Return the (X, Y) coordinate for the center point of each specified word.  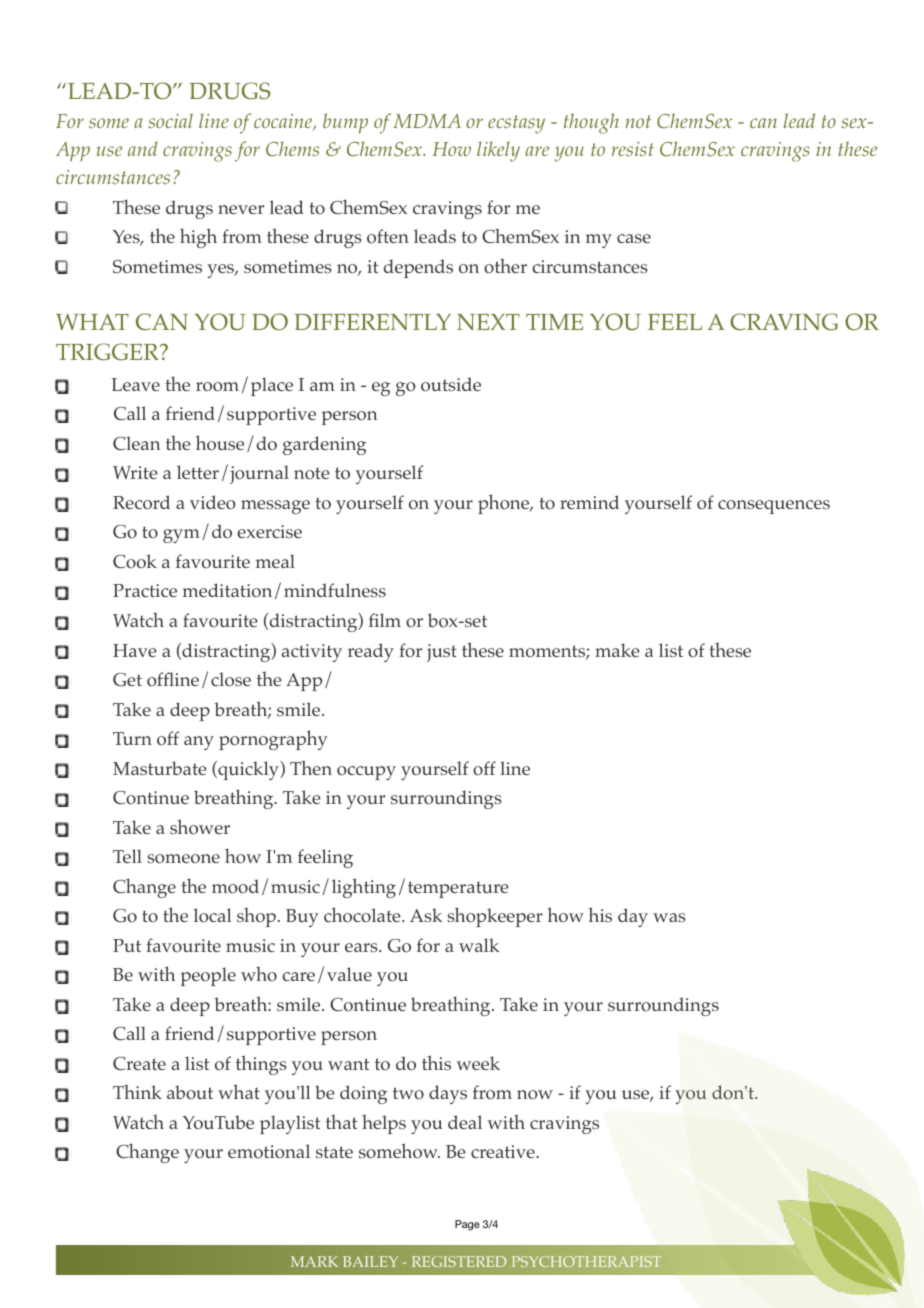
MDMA (427, 121)
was (669, 917)
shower (200, 827)
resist (632, 149)
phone (505, 504)
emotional (269, 1151)
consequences (774, 507)
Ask (426, 915)
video (213, 502)
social (170, 121)
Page (467, 1225)
